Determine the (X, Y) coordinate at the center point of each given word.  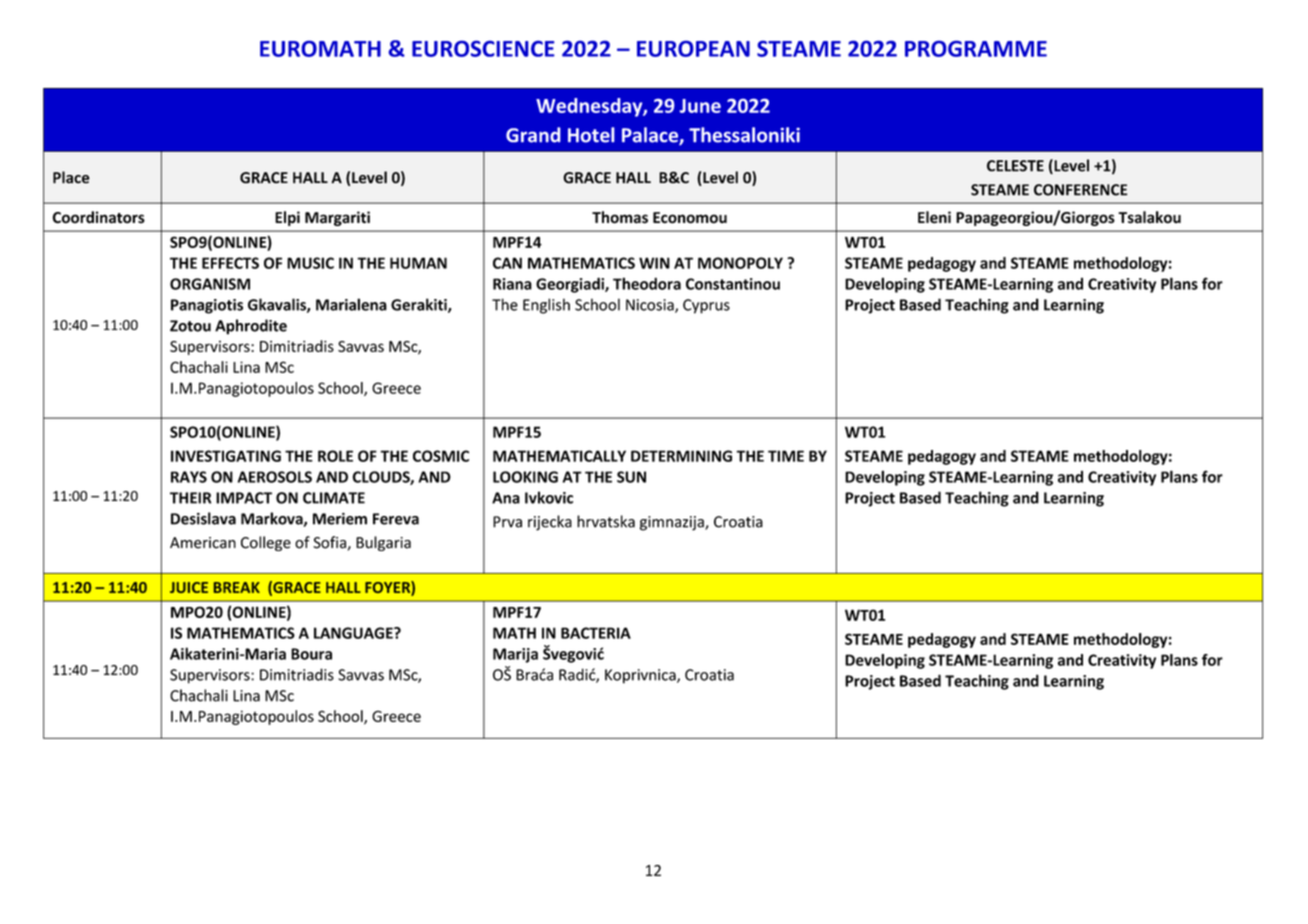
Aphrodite (251, 327)
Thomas (620, 217)
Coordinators (98, 217)
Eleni (934, 217)
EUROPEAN (693, 49)
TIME (786, 456)
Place (71, 177)
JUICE (189, 587)
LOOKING (525, 477)
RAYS (189, 477)
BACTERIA (596, 633)
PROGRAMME (976, 49)
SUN (631, 477)
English (546, 306)
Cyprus (706, 306)
